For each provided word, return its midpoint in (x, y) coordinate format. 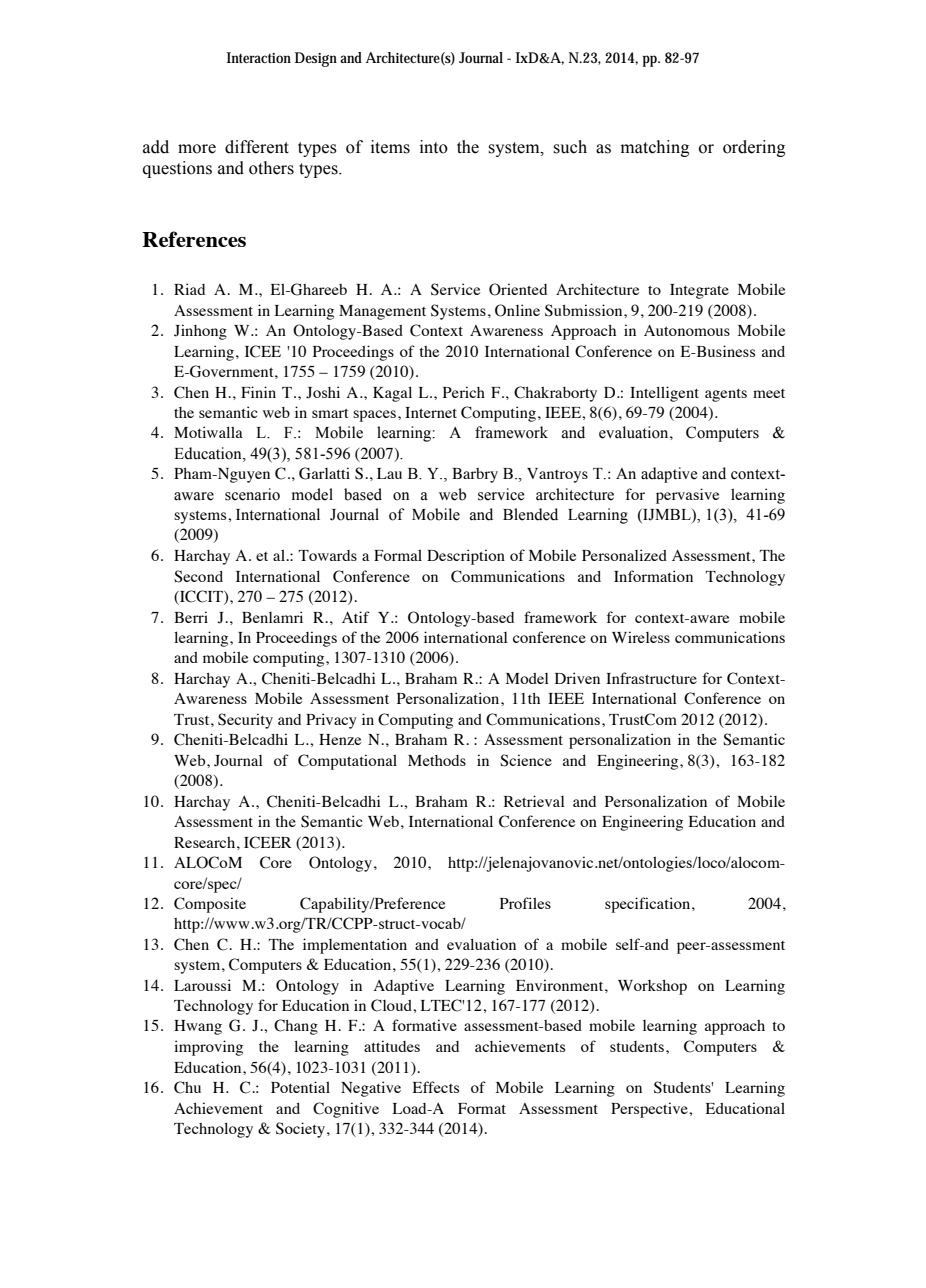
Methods (437, 760)
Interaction (259, 57)
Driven (577, 678)
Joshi (323, 392)
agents (726, 395)
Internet (431, 412)
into (434, 147)
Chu (187, 1087)
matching (655, 148)
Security (245, 721)
